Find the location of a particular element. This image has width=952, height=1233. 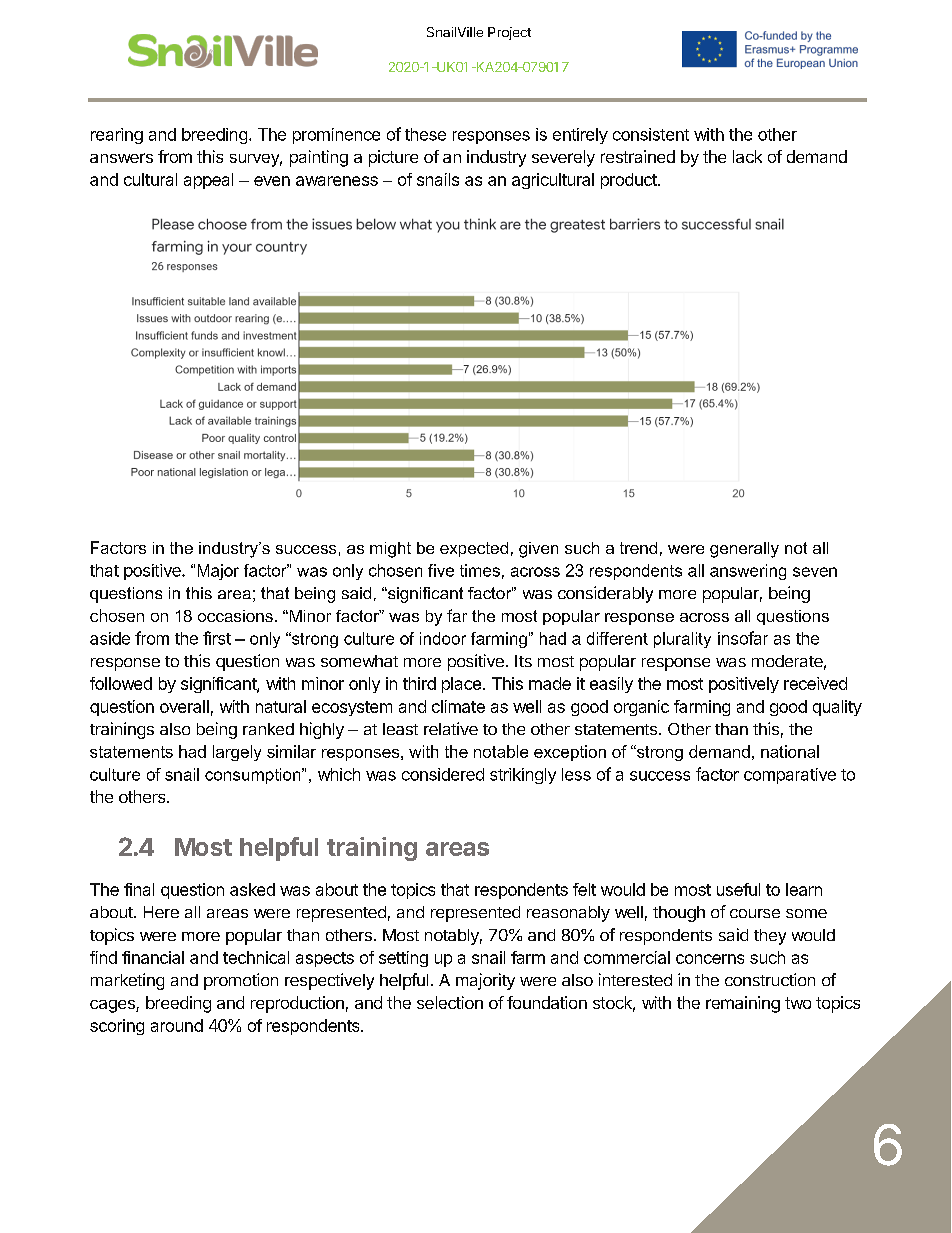

Project is located at coordinates (509, 33).
